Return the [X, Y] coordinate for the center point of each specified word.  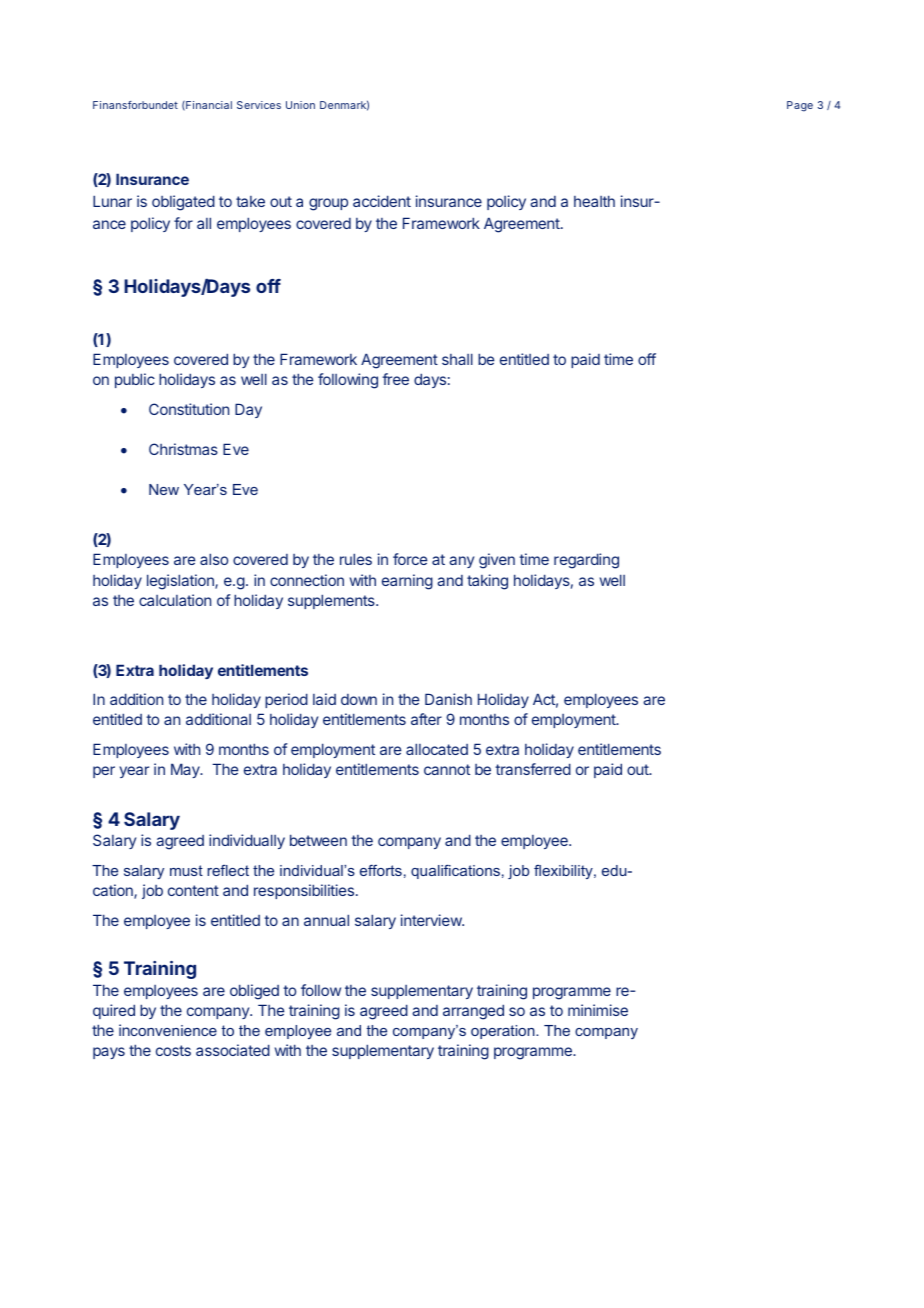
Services [259, 105]
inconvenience [168, 1030]
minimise [598, 1010]
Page [800, 106]
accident [382, 201]
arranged [473, 1012]
